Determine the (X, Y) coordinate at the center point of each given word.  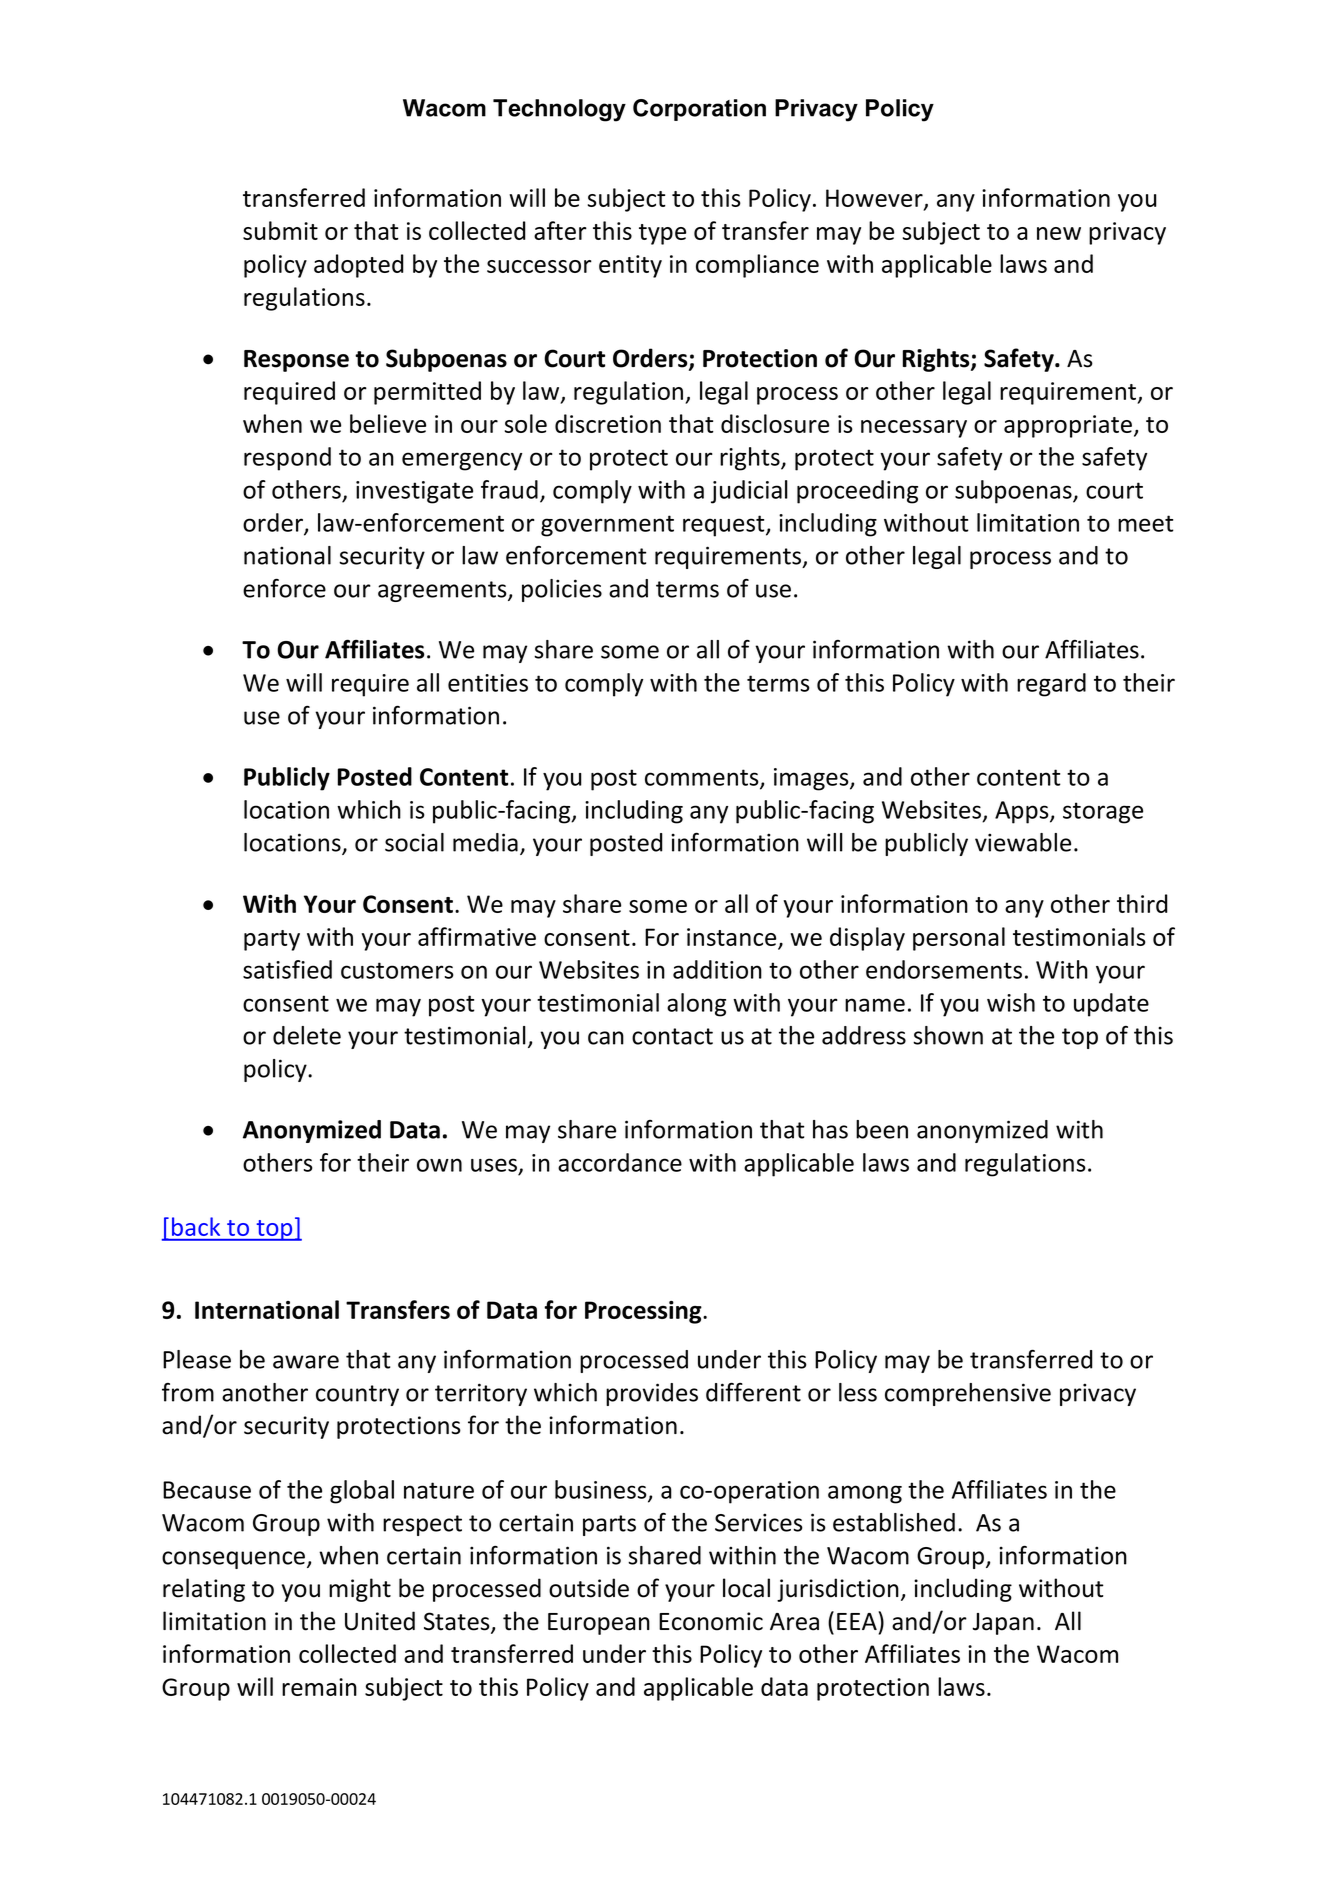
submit (280, 230)
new (1059, 233)
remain (319, 1687)
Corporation (699, 110)
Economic (711, 1621)
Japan (1003, 1624)
